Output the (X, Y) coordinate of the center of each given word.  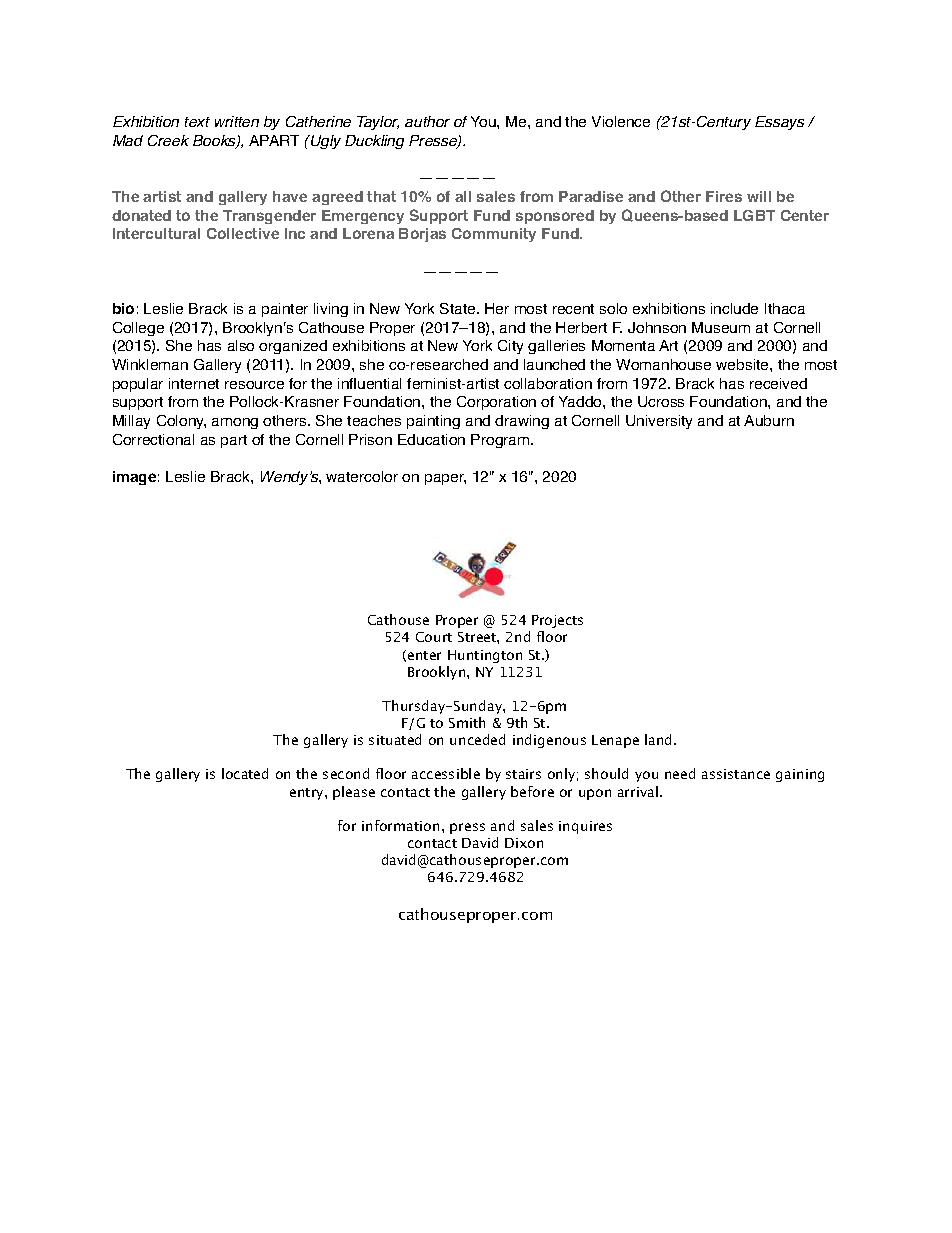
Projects (557, 621)
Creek (168, 140)
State (459, 308)
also (241, 345)
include (734, 308)
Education (431, 439)
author (427, 121)
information (400, 825)
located (245, 773)
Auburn (769, 420)
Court (434, 637)
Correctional (153, 439)
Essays (779, 123)
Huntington (485, 656)
